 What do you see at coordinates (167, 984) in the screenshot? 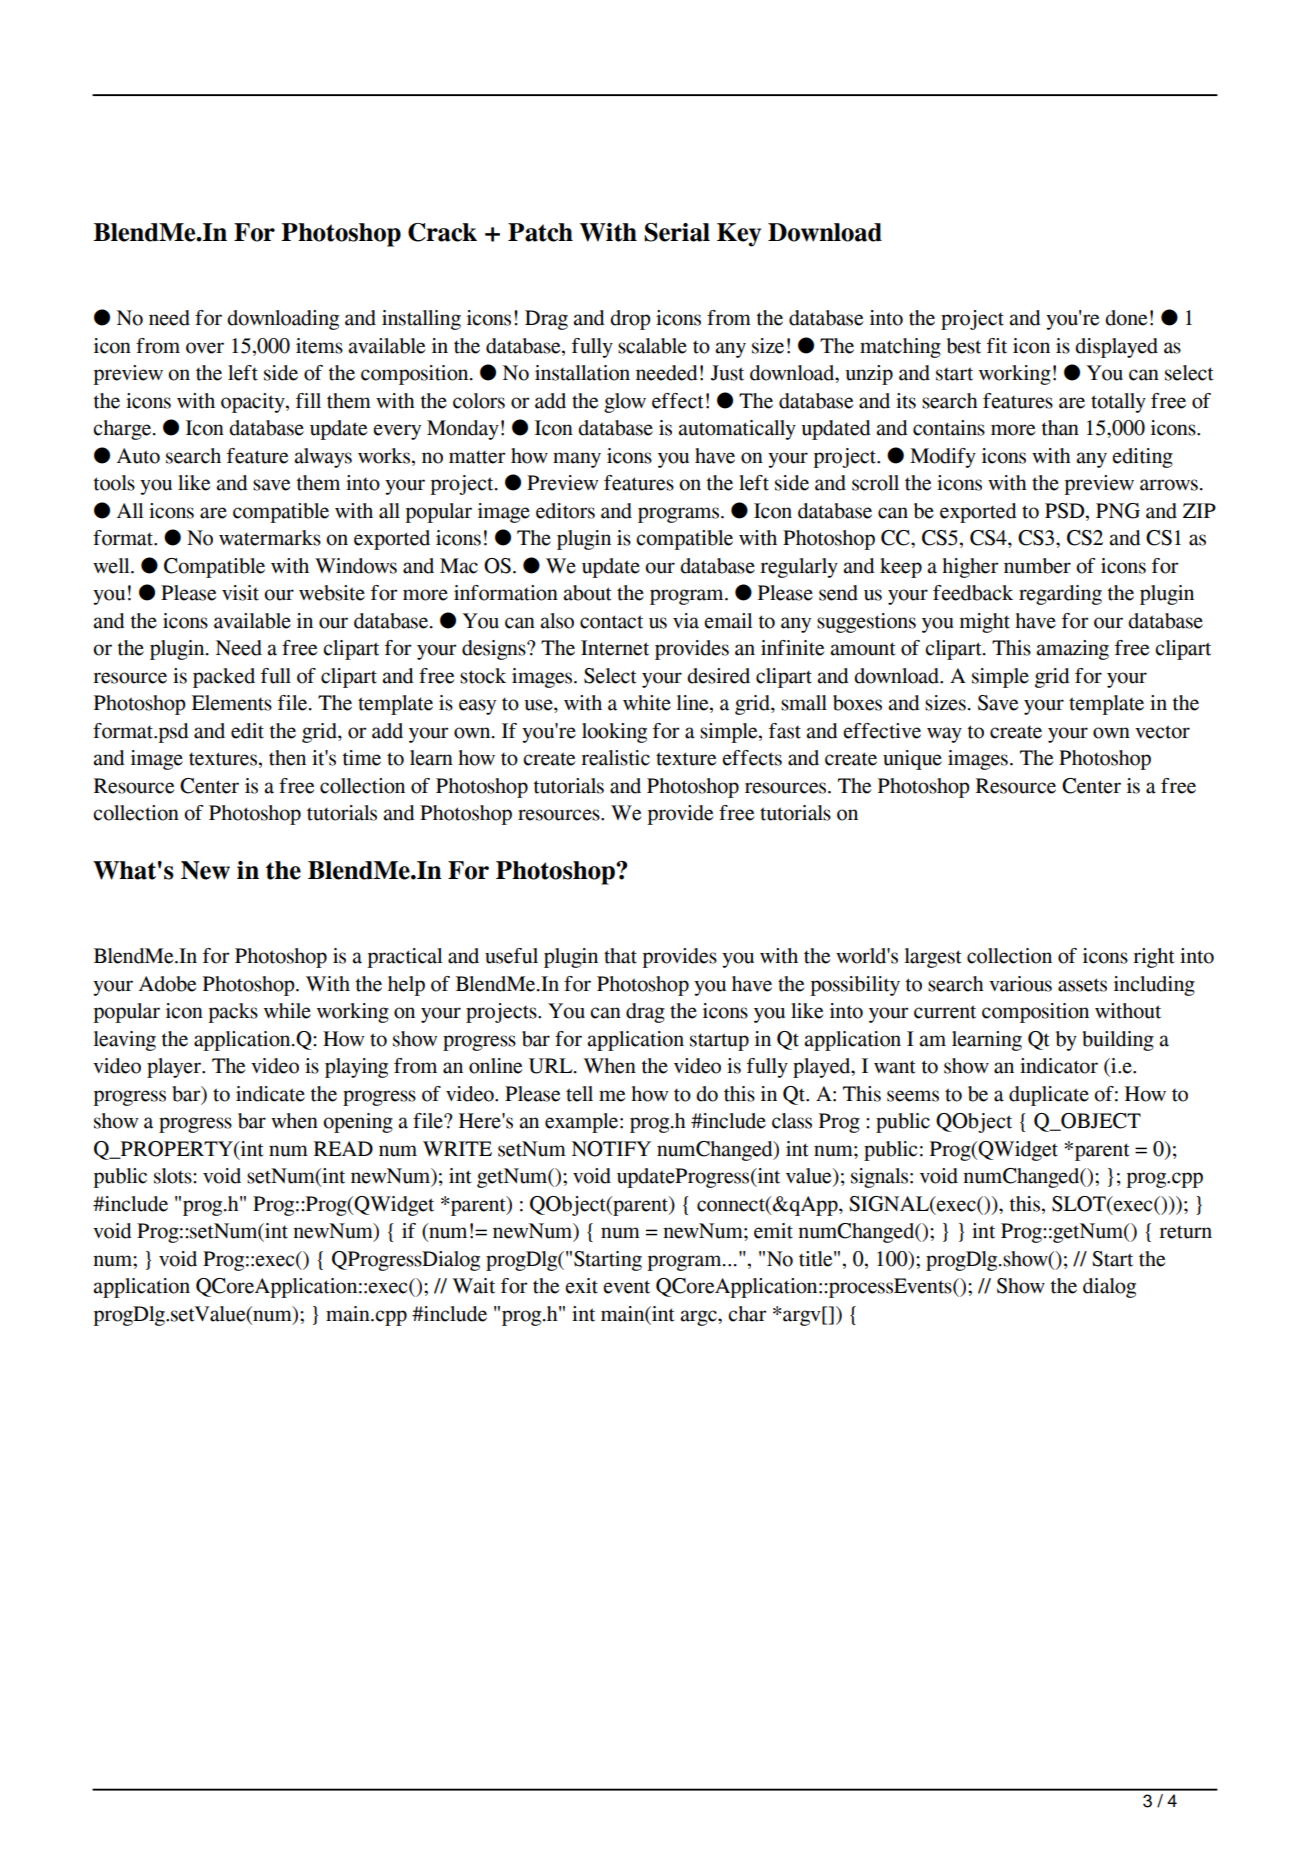
I see `Adobe` at bounding box center [167, 984].
